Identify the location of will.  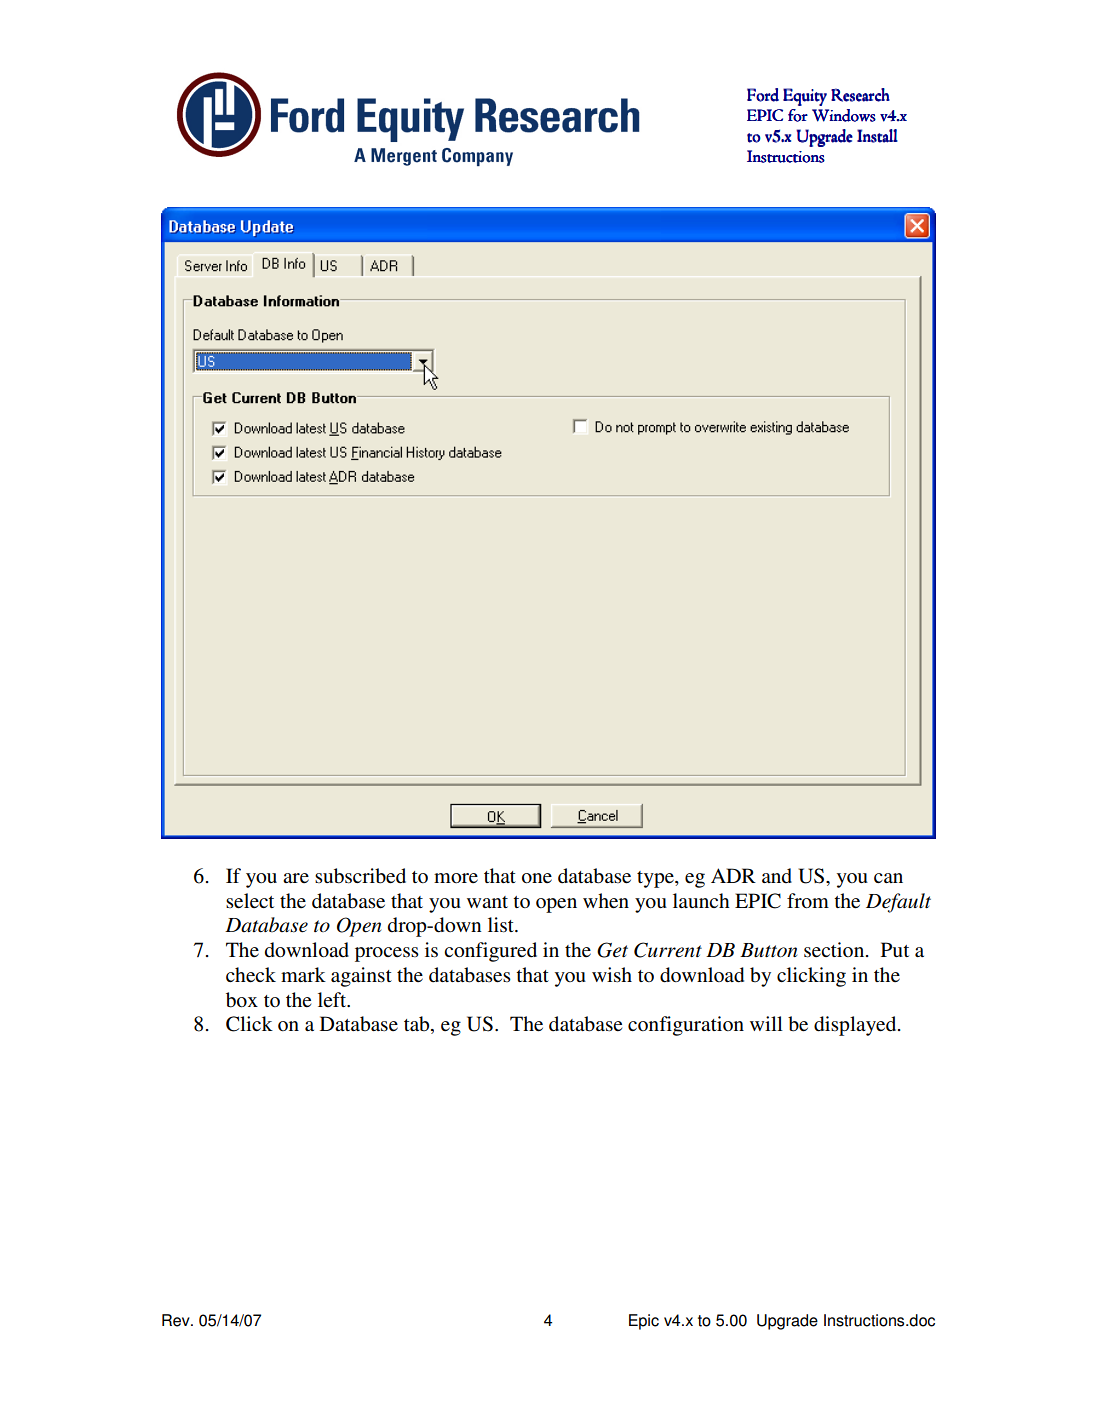
(766, 1023).
